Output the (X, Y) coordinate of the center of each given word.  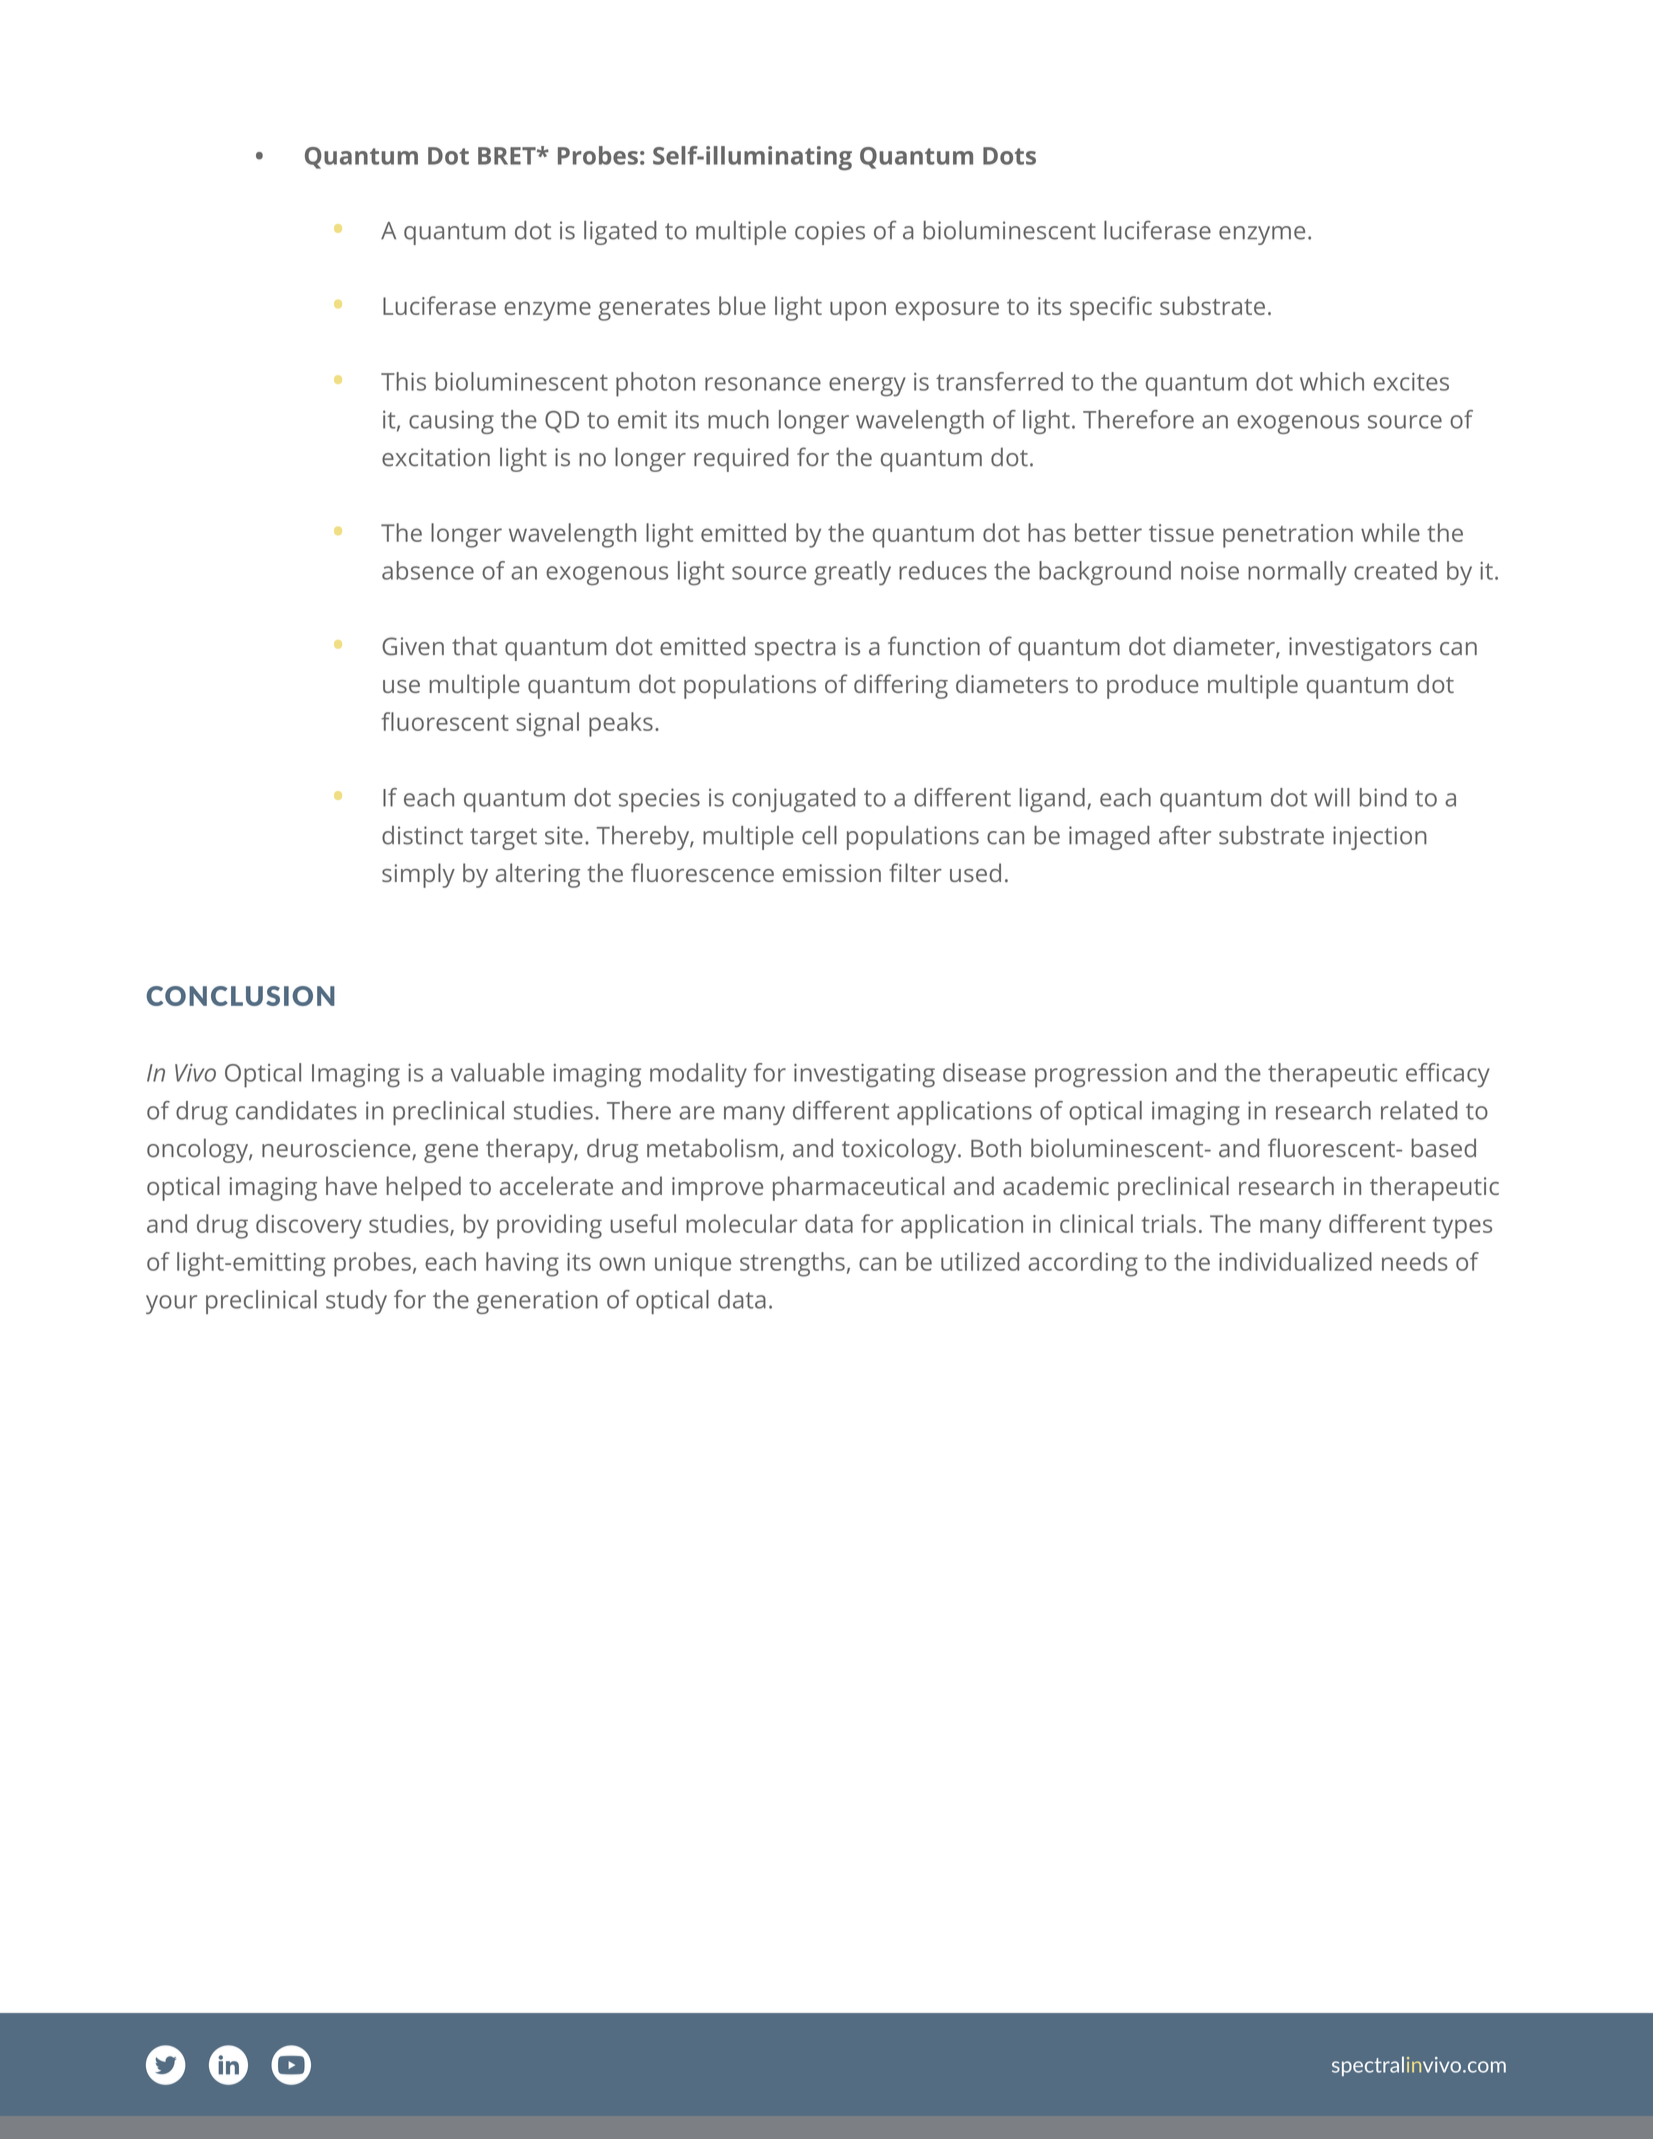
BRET (508, 156)
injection (1380, 838)
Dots (1009, 156)
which (1332, 381)
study (356, 1302)
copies (830, 233)
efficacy (1448, 1075)
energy (867, 387)
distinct (422, 835)
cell (819, 835)
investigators (1360, 649)
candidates (296, 1110)
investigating (864, 1076)
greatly (852, 573)
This (403, 381)
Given (413, 646)
